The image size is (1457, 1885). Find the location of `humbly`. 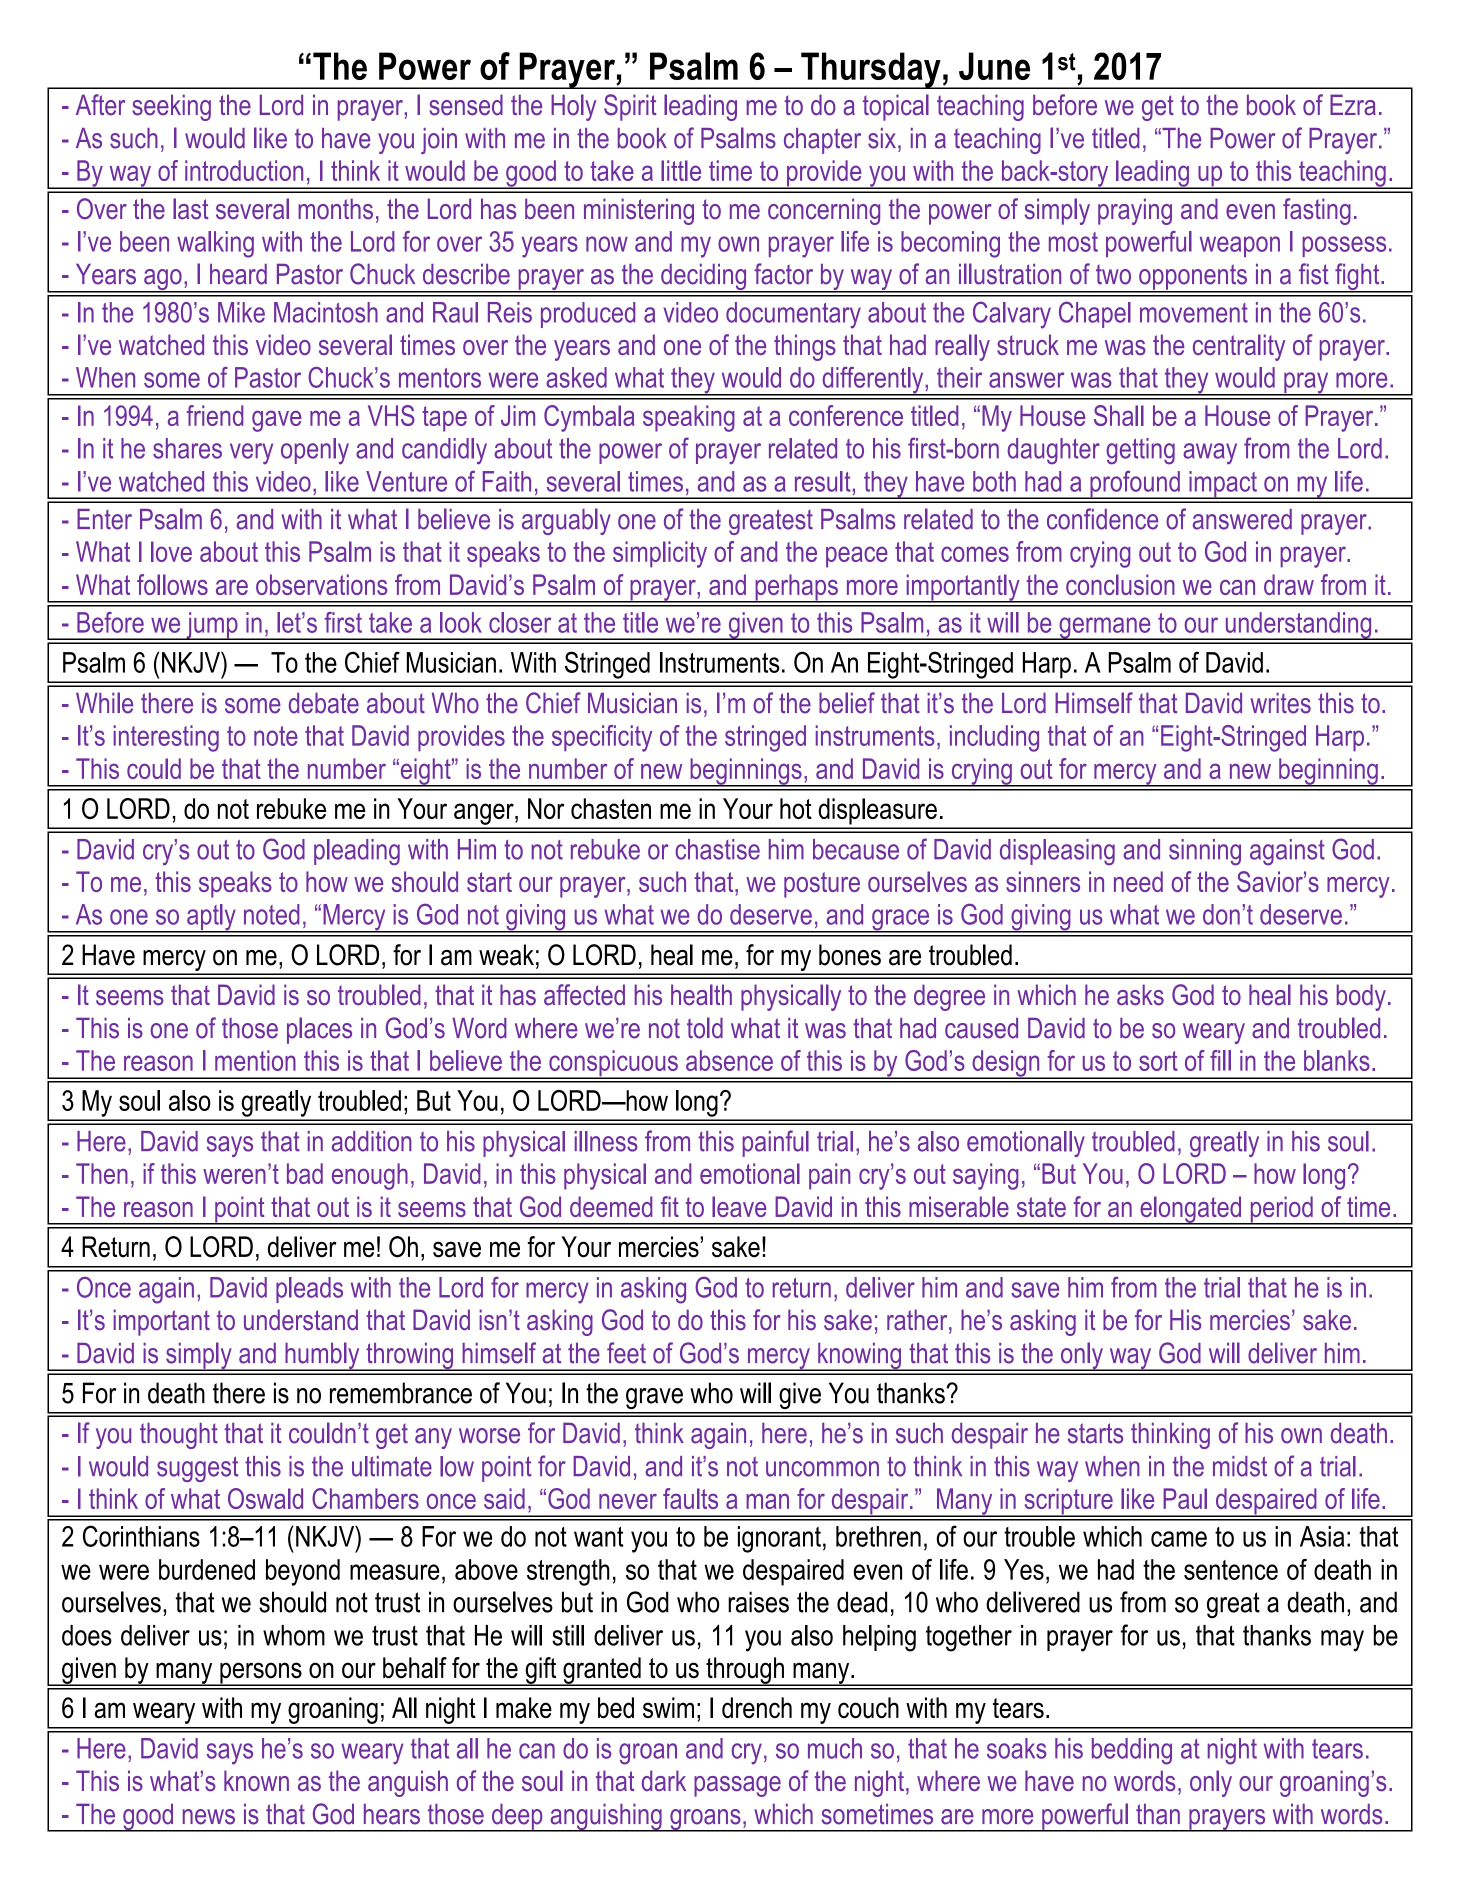

humbly is located at coordinates (322, 1356).
